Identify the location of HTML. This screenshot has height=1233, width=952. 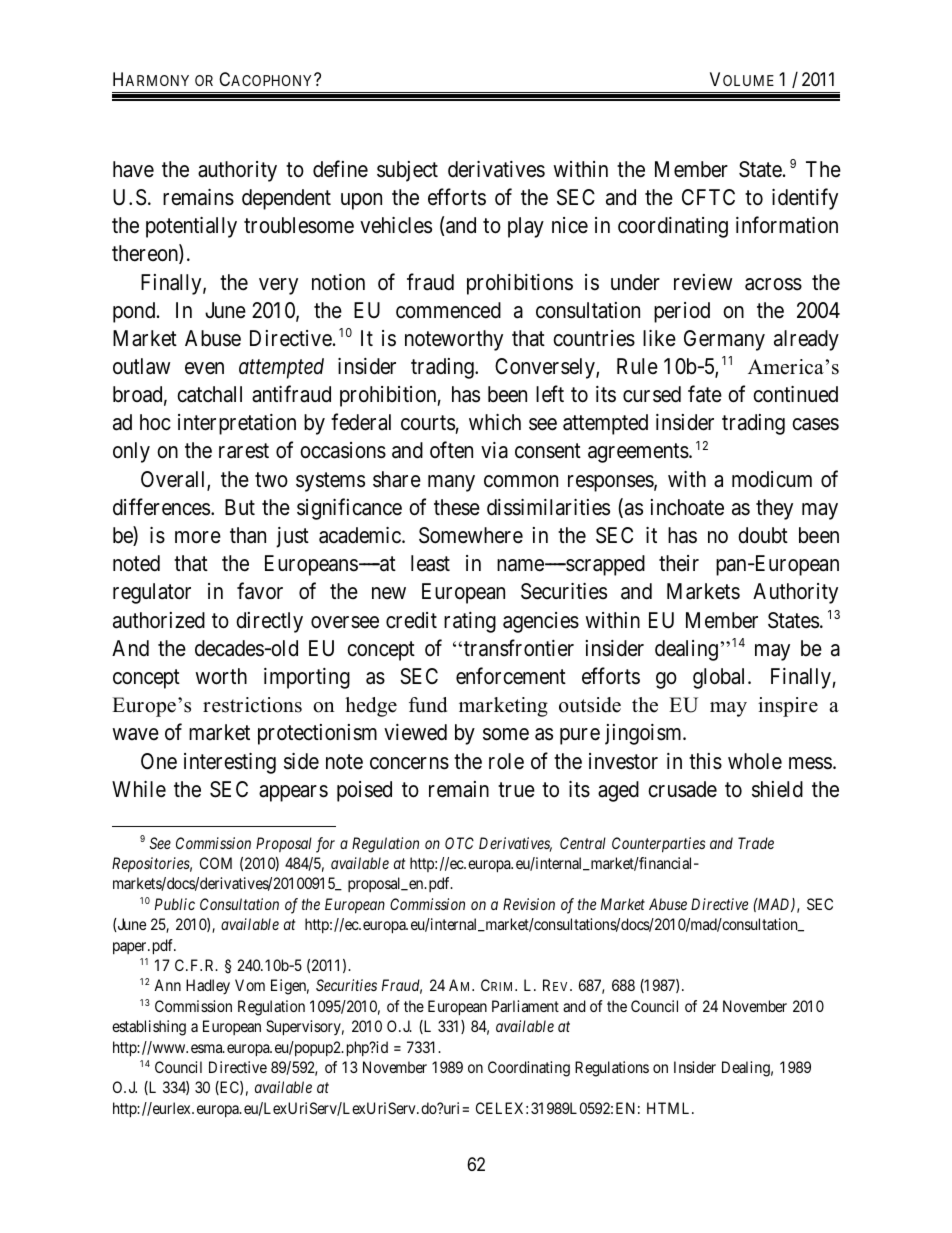
(670, 1108).
